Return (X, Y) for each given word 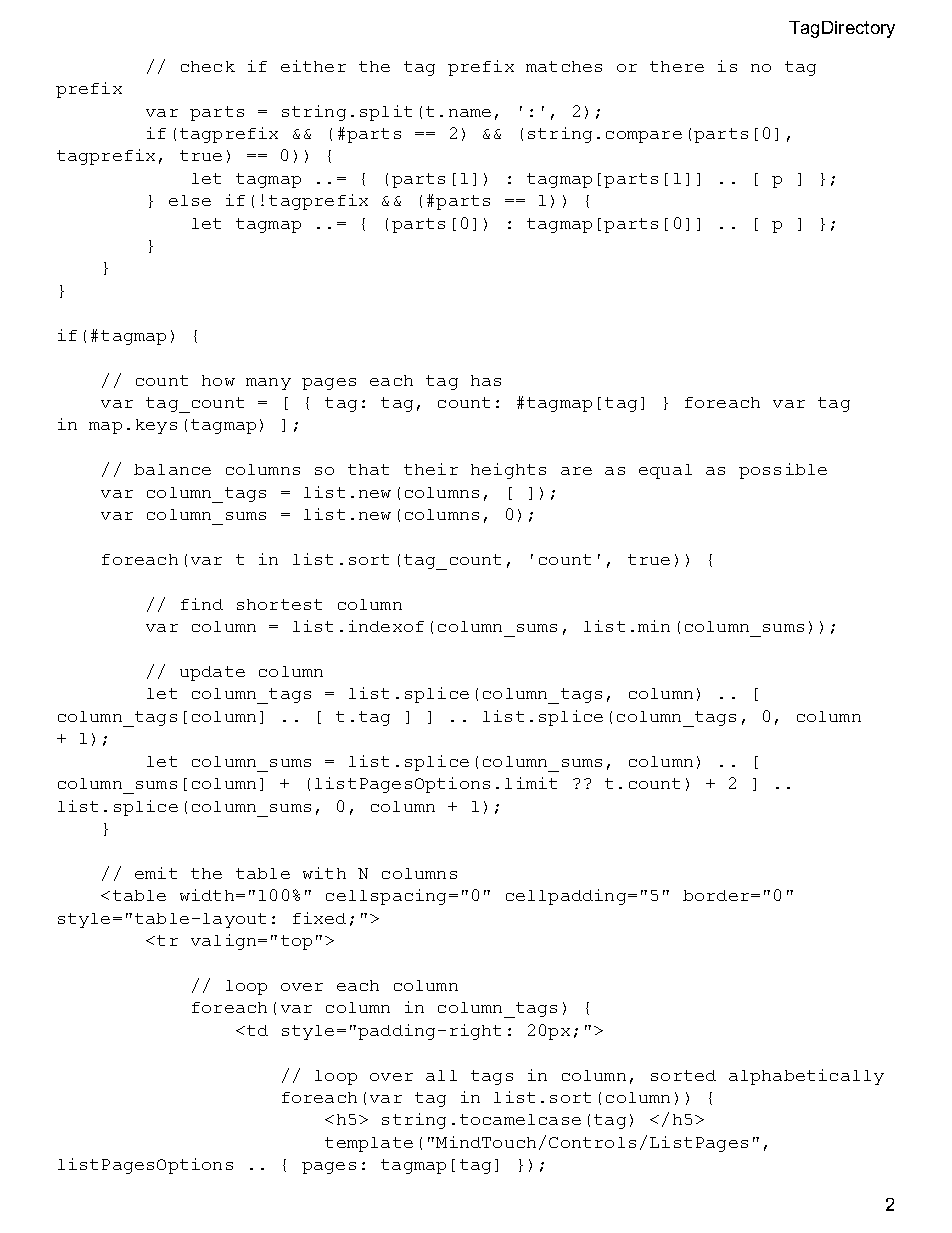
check (208, 66)
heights (508, 471)
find (202, 604)
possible (783, 471)
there (677, 66)
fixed (319, 918)
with (324, 873)
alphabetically (806, 1077)
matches (564, 66)
